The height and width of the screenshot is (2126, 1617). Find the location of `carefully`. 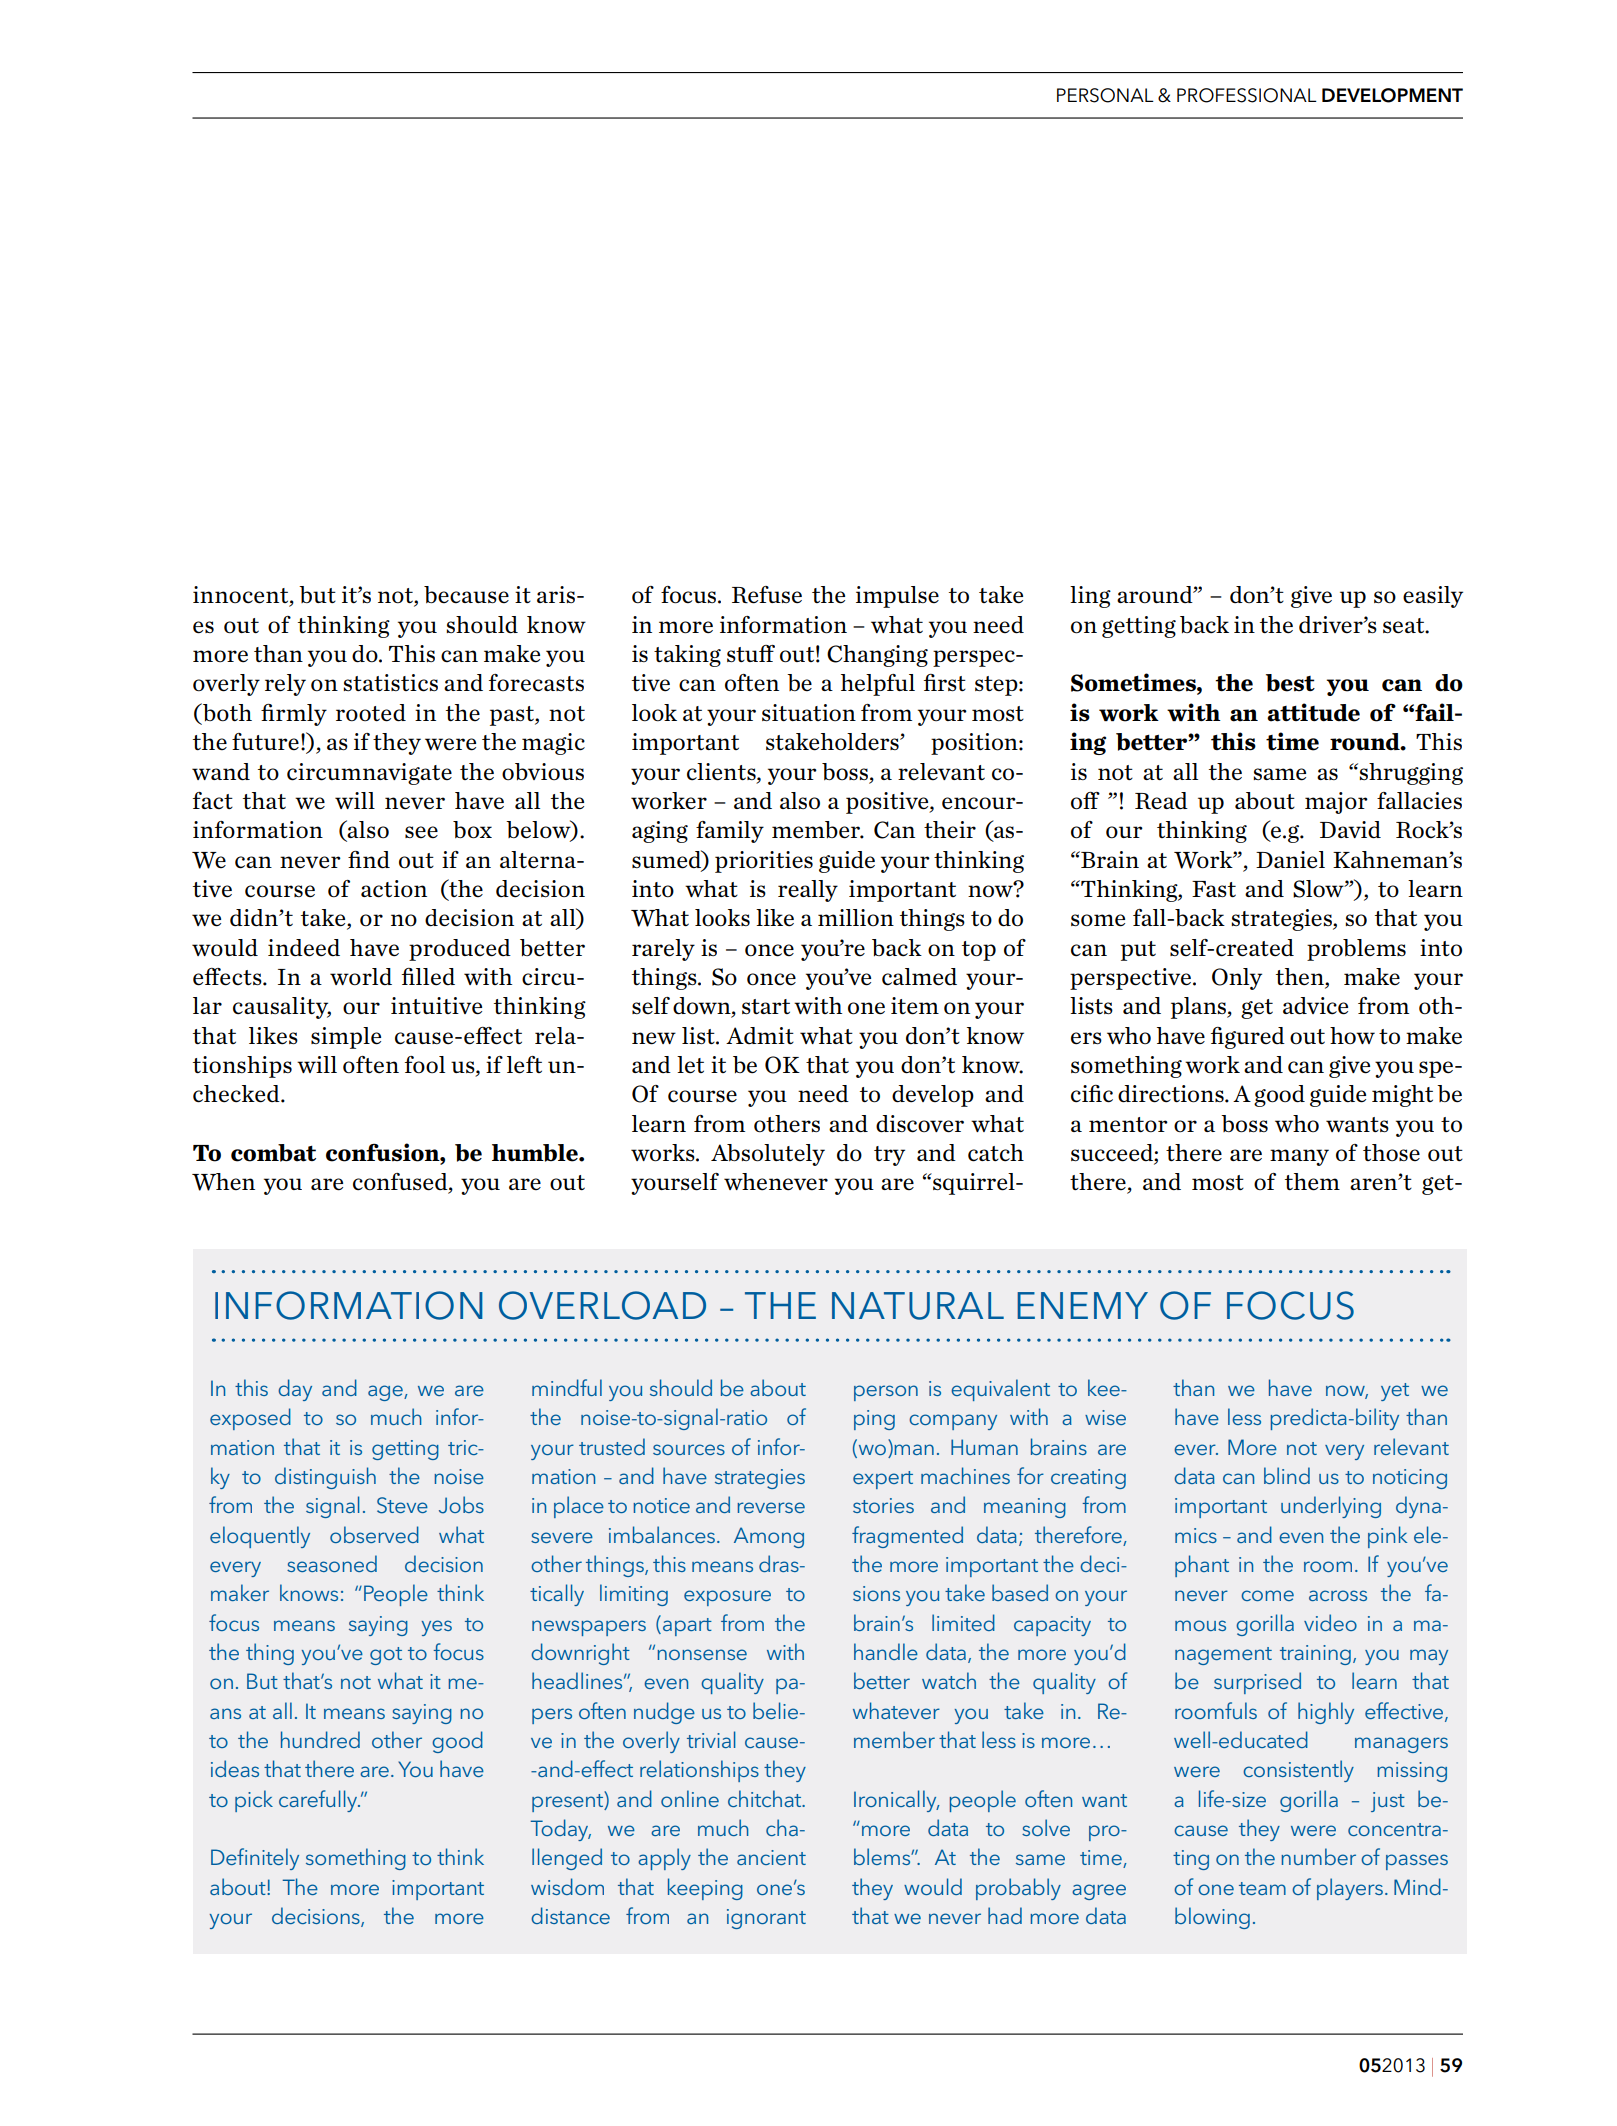

carefully is located at coordinates (319, 1801).
